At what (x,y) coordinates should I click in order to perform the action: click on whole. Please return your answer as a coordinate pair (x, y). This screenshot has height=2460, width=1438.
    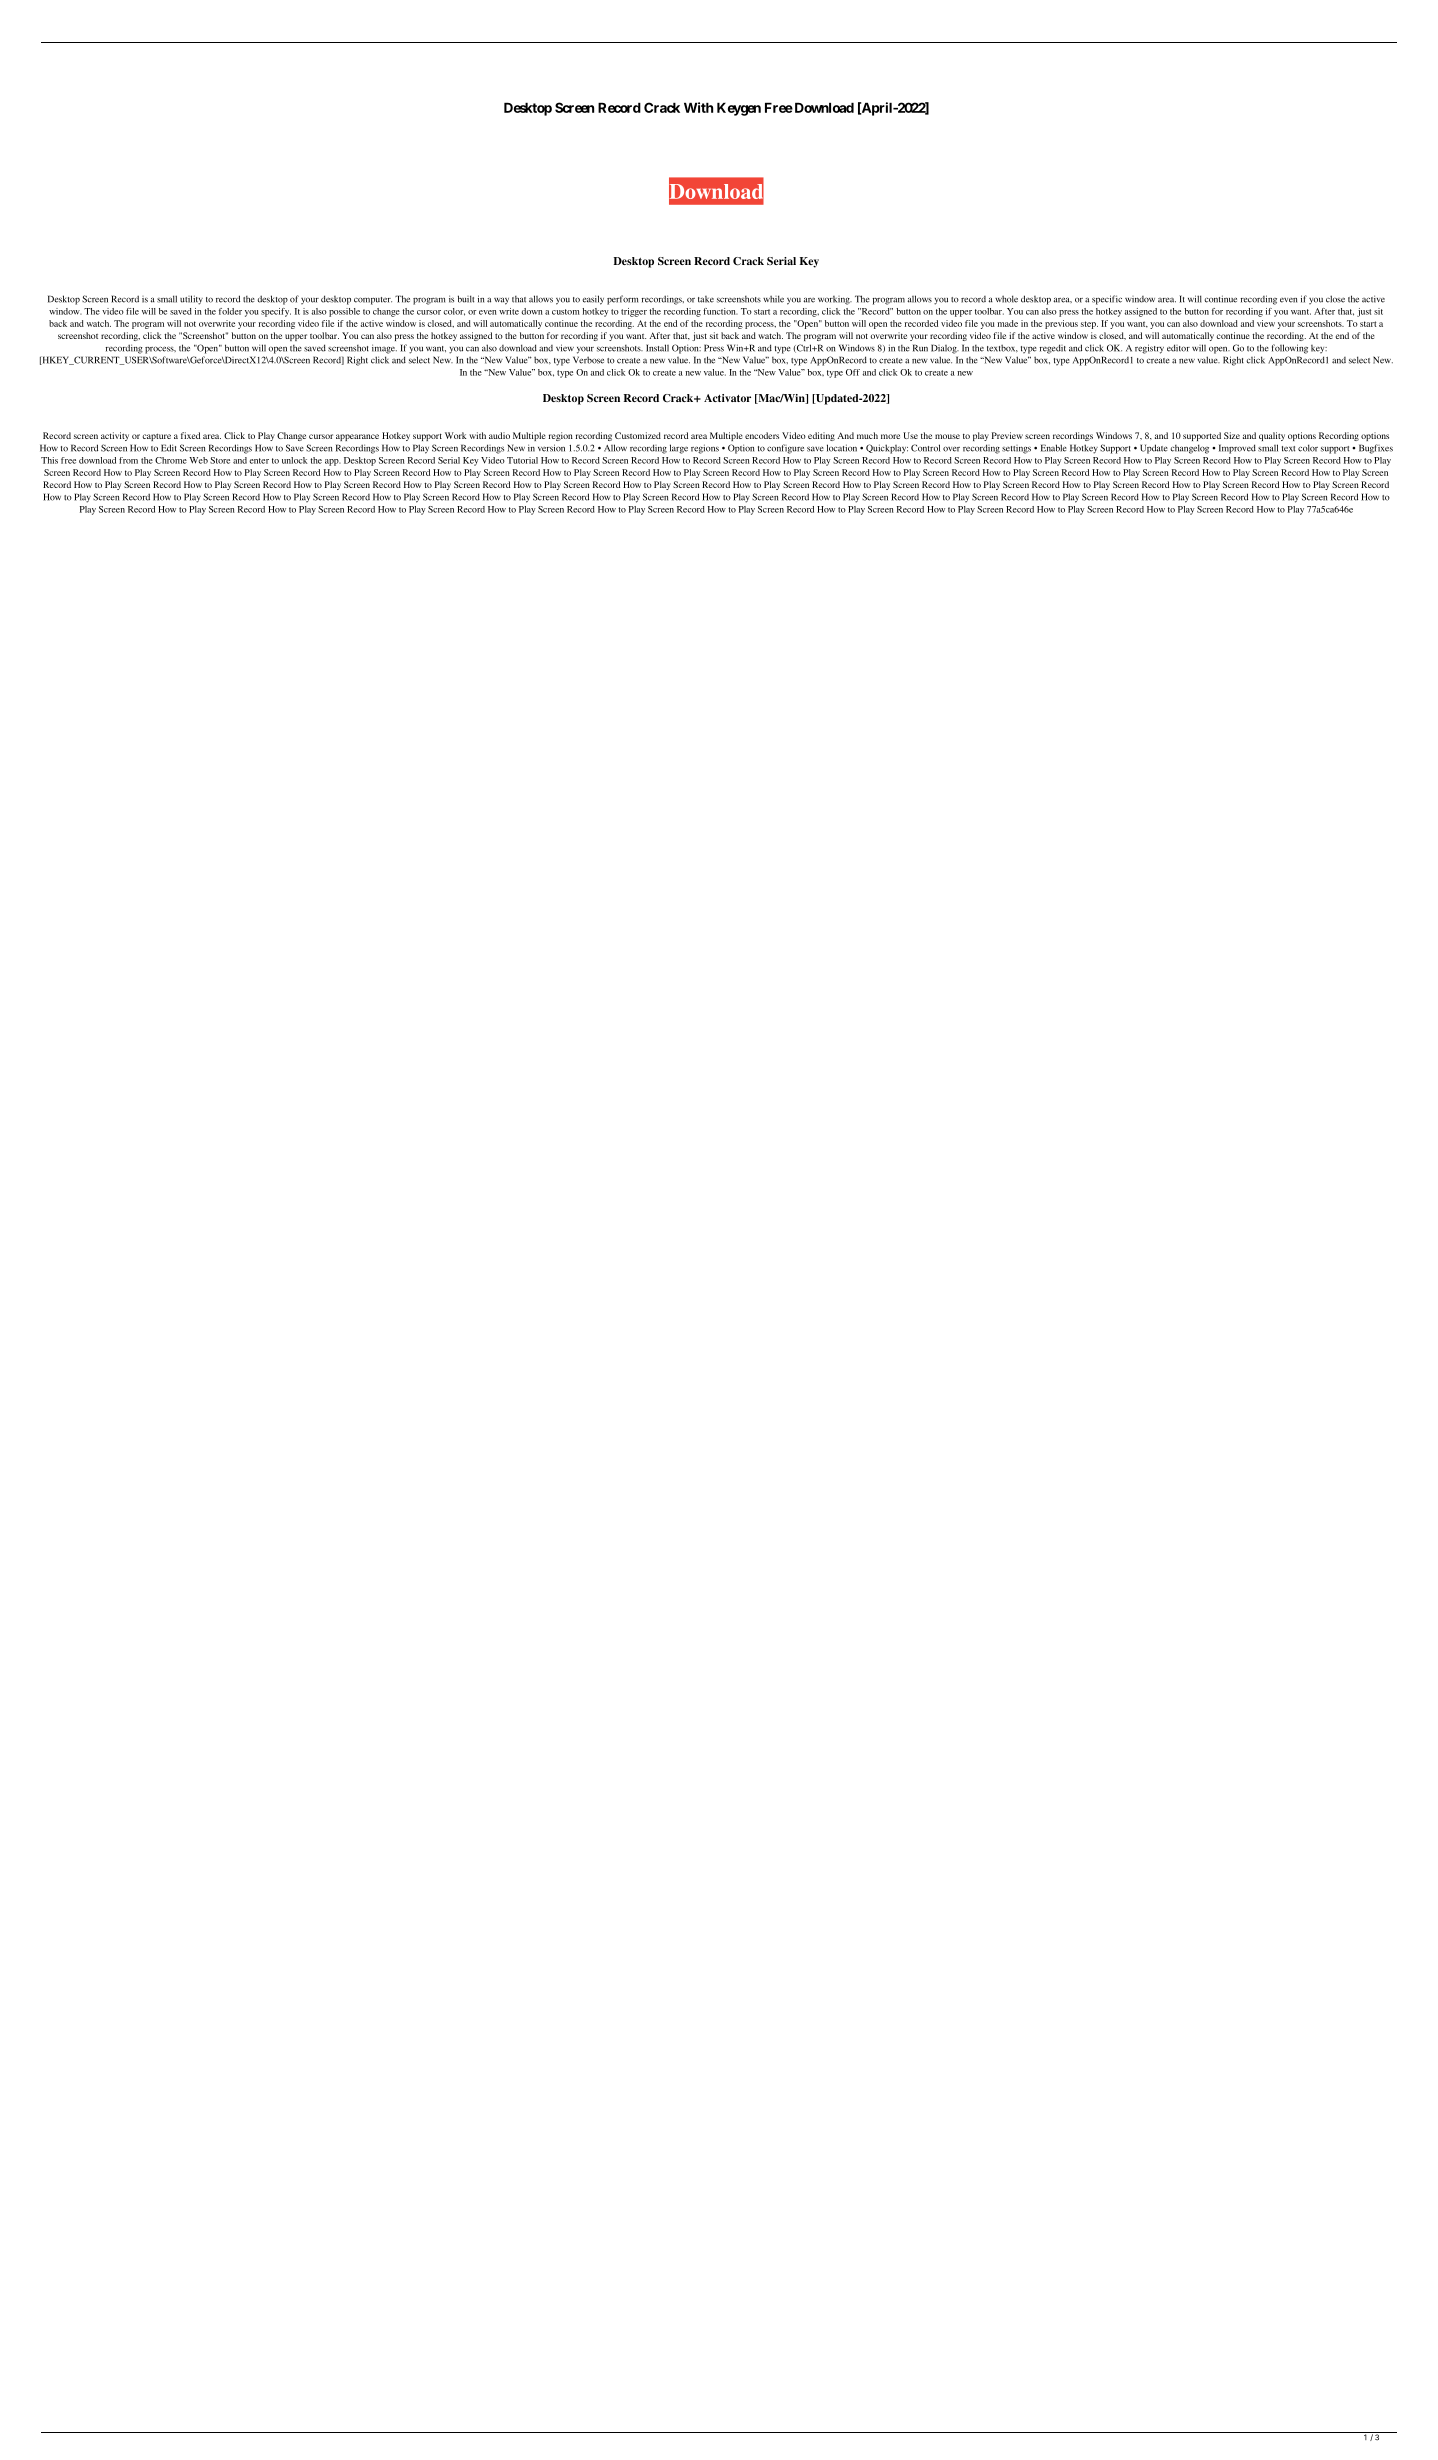
    Looking at the image, I should click on (1006, 299).
